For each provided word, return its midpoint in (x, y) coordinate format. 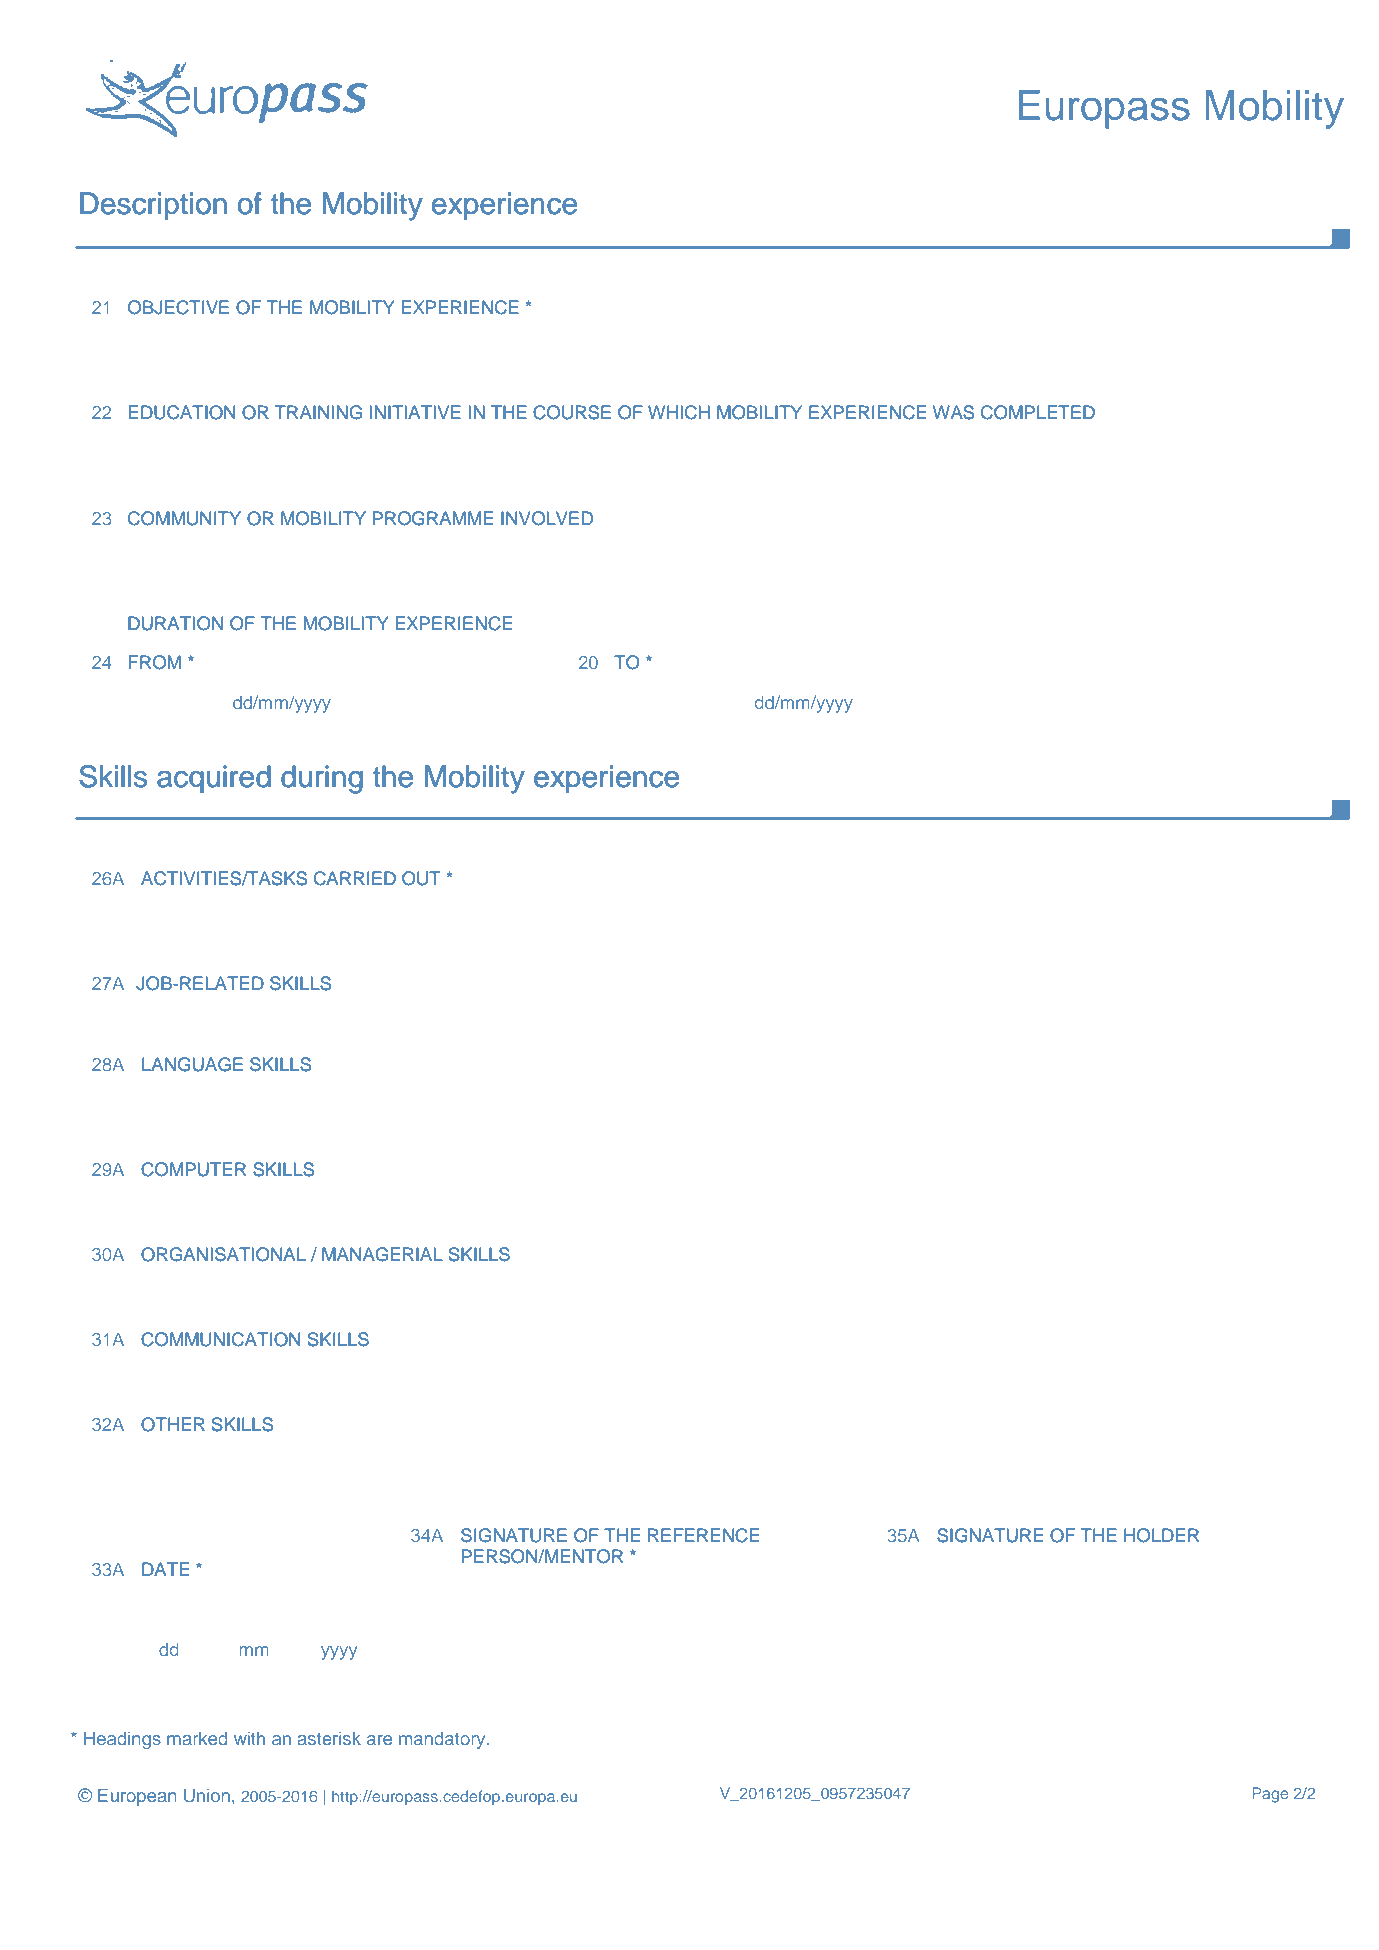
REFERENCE (703, 1535)
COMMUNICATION (220, 1339)
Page (1270, 1795)
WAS (953, 412)
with (249, 1738)
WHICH (679, 412)
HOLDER (1161, 1535)
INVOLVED (547, 518)
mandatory (443, 1740)
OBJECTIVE (178, 307)
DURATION (175, 623)
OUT (421, 878)
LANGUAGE (192, 1064)
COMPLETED (1038, 412)
